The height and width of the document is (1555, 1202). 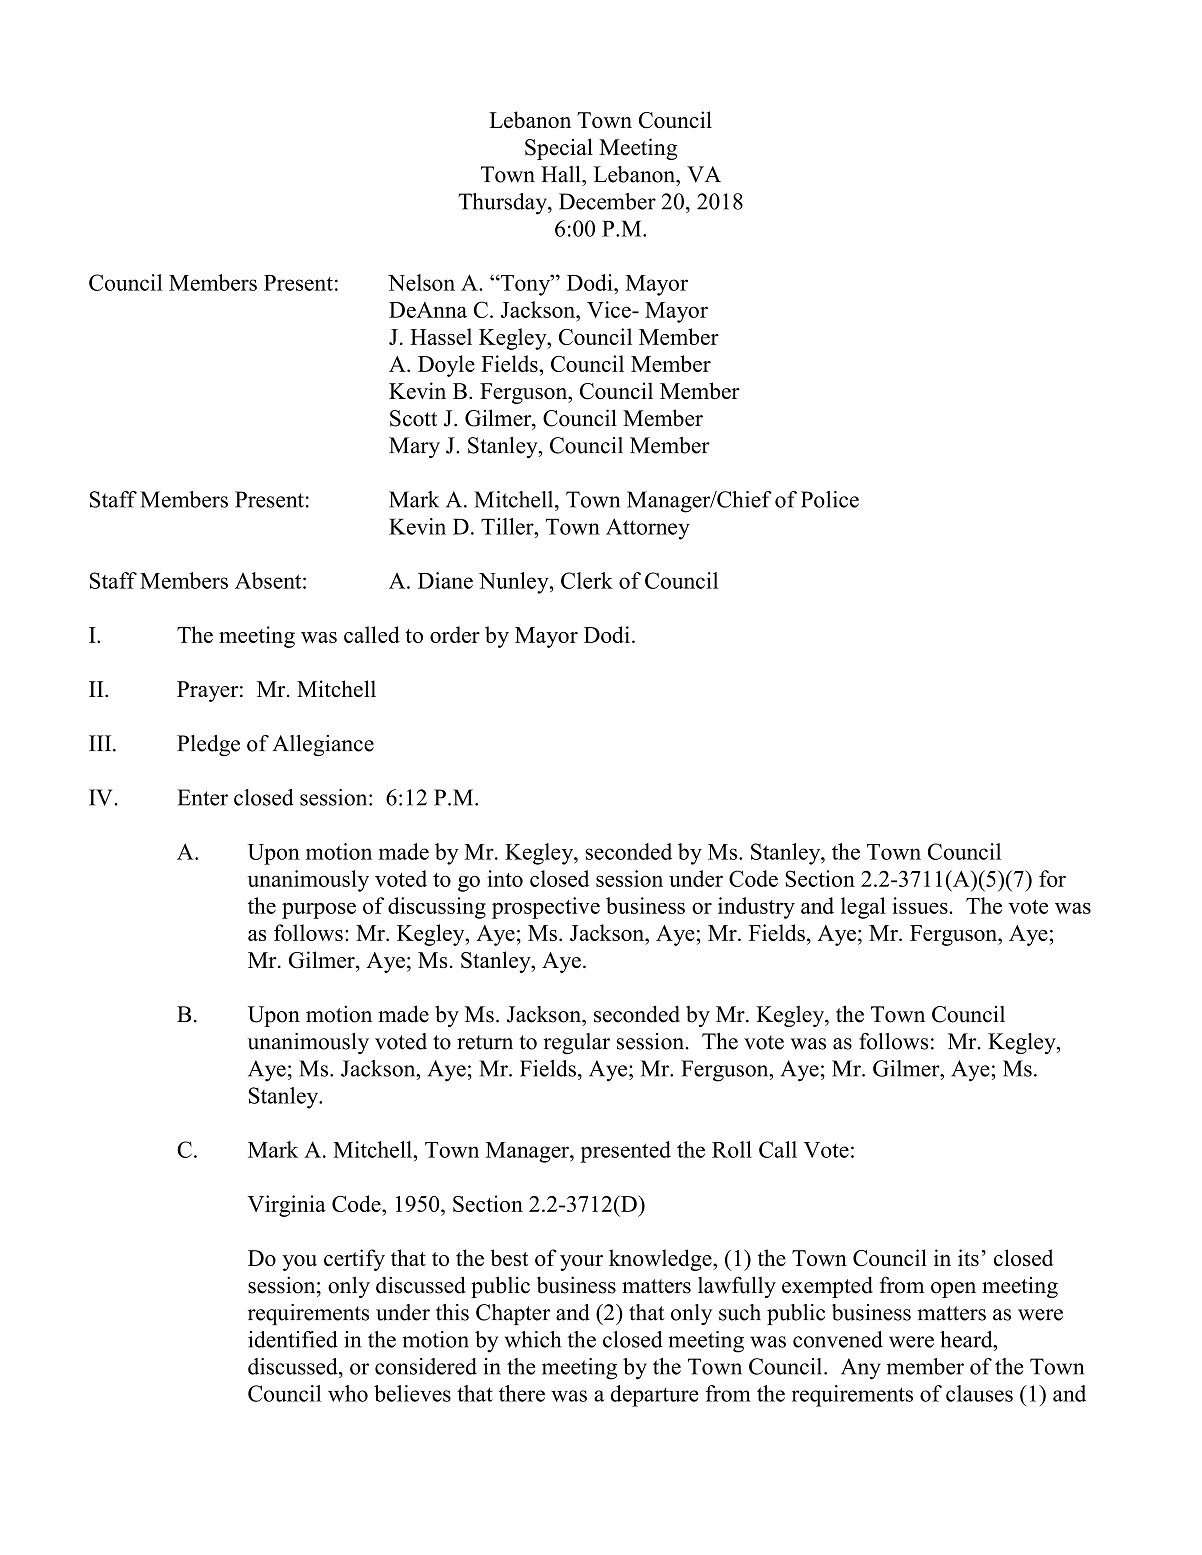 I want to click on issues, so click(x=921, y=905).
